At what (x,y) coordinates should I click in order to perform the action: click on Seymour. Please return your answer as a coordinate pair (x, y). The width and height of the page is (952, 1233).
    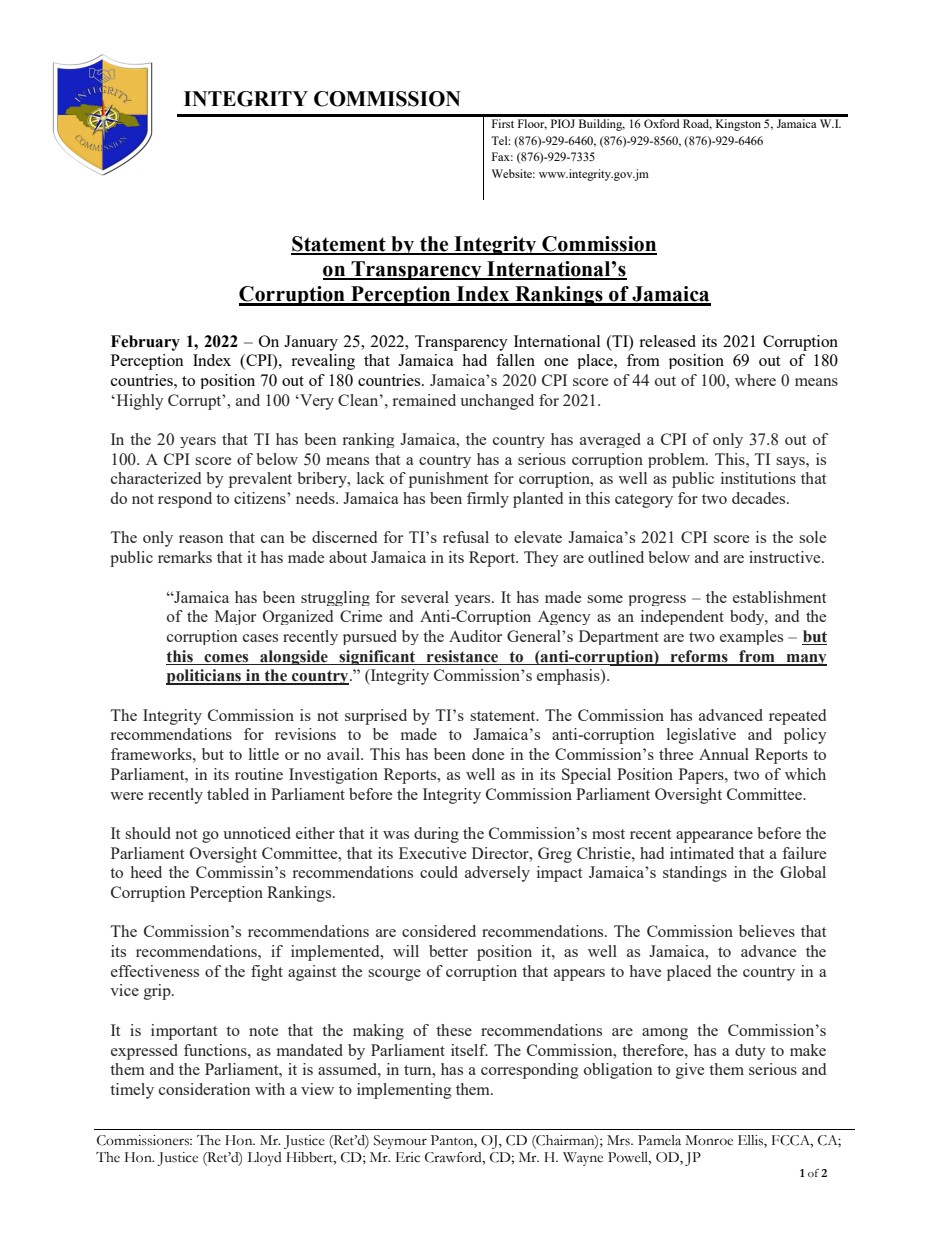
    Looking at the image, I should click on (400, 1142).
